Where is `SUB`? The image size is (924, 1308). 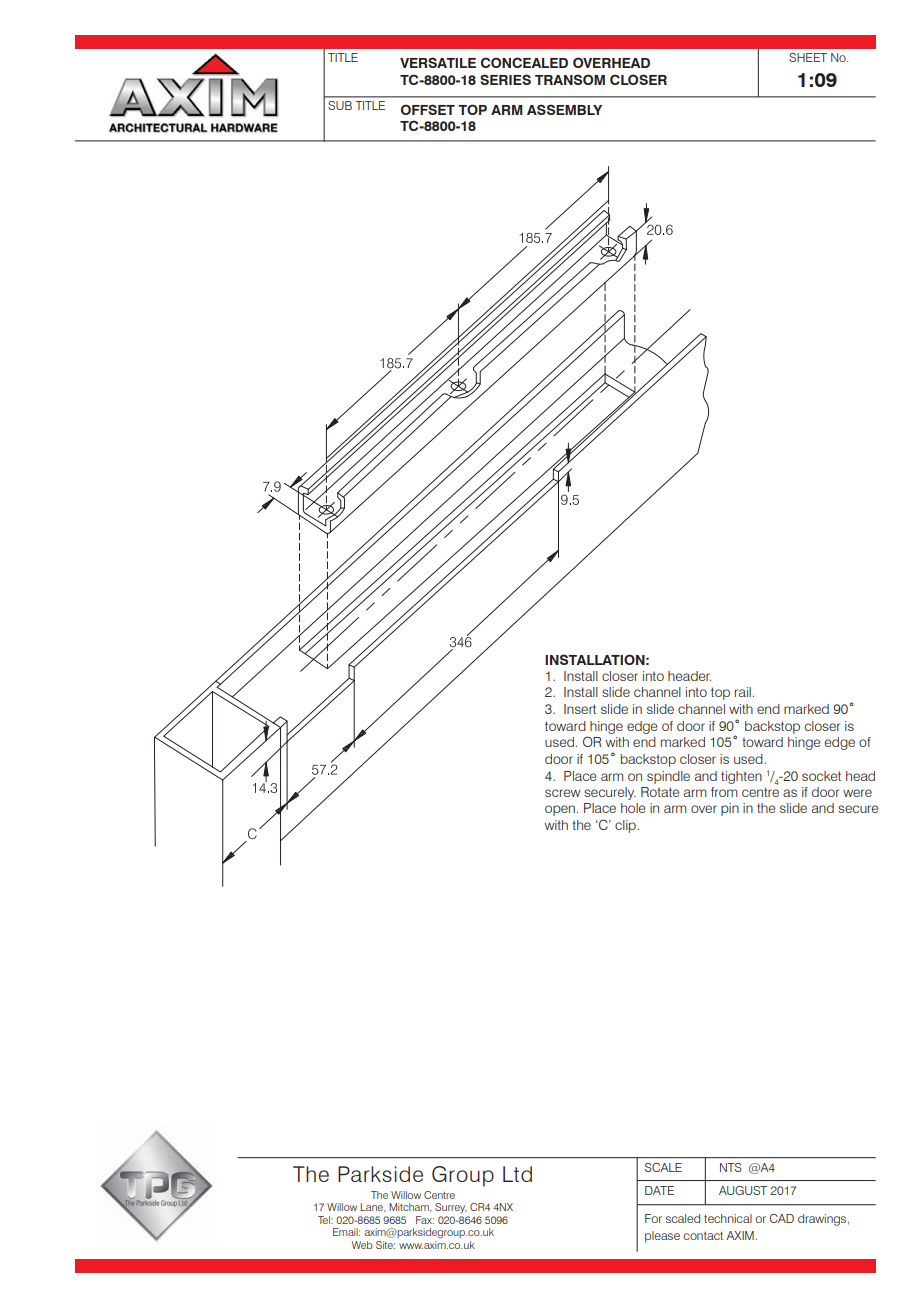 SUB is located at coordinates (340, 105).
